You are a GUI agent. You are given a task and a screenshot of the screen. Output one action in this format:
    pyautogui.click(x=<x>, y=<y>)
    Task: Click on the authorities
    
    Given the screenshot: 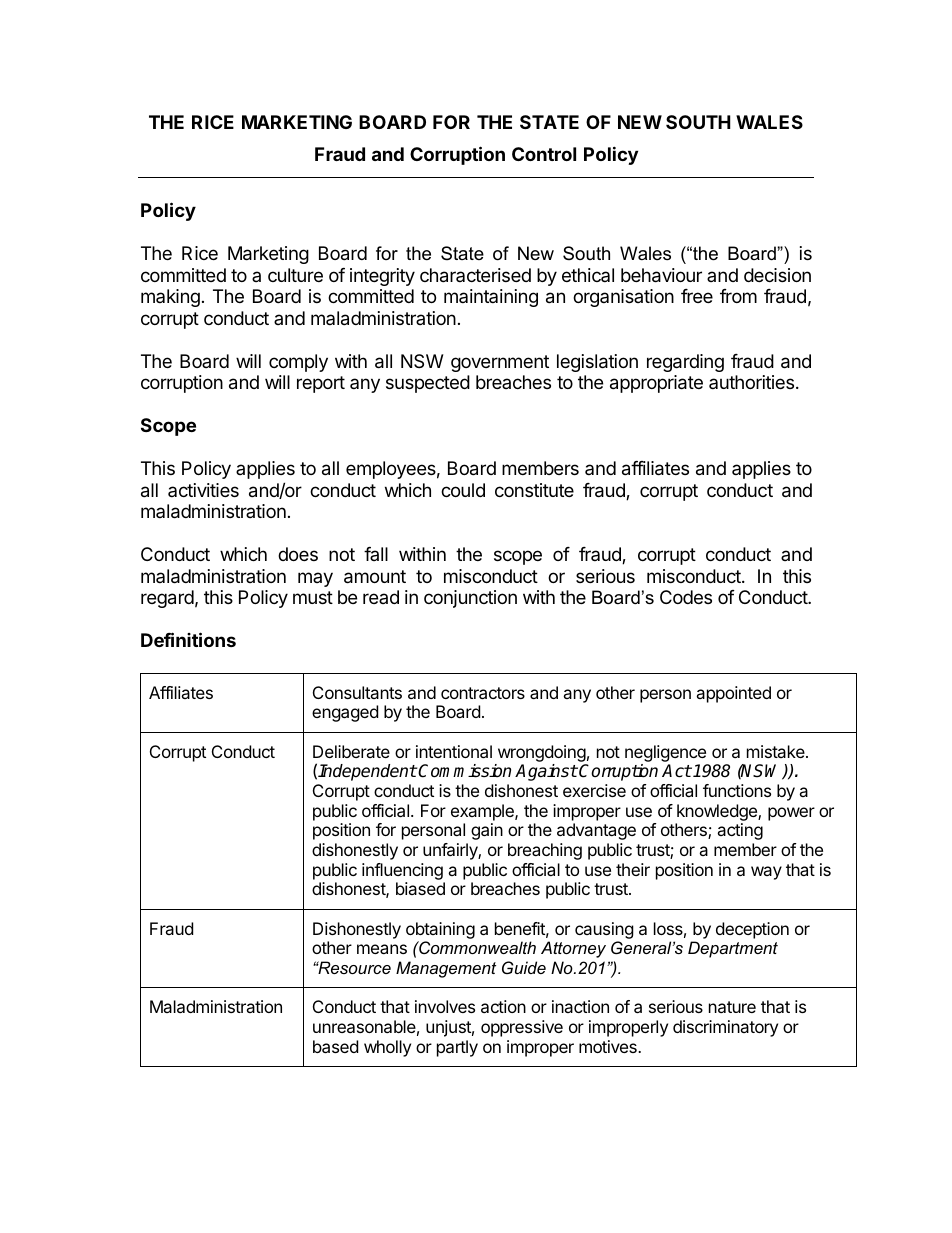 What is the action you would take?
    pyautogui.click(x=753, y=382)
